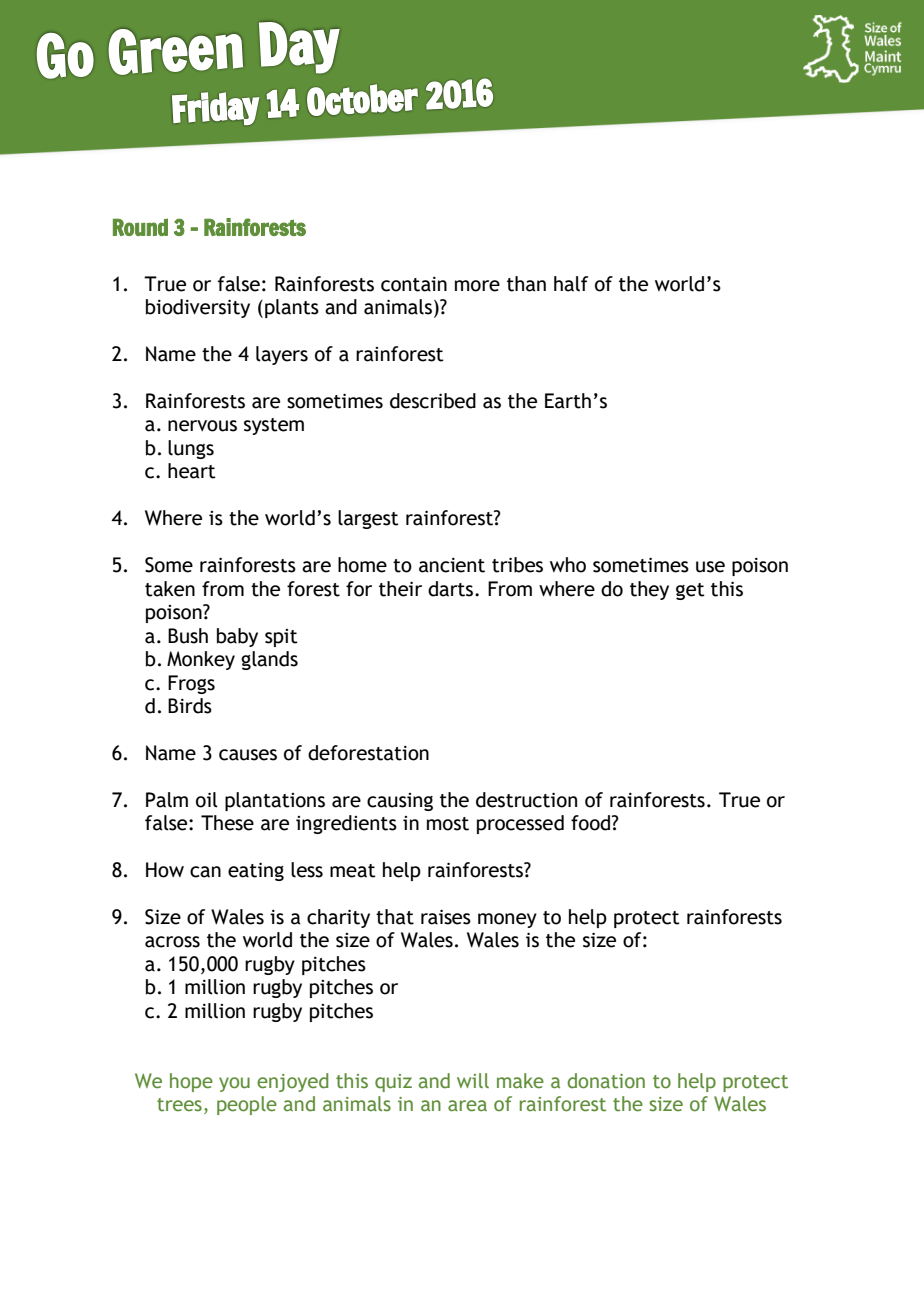 The image size is (924, 1307). I want to click on half, so click(571, 284).
